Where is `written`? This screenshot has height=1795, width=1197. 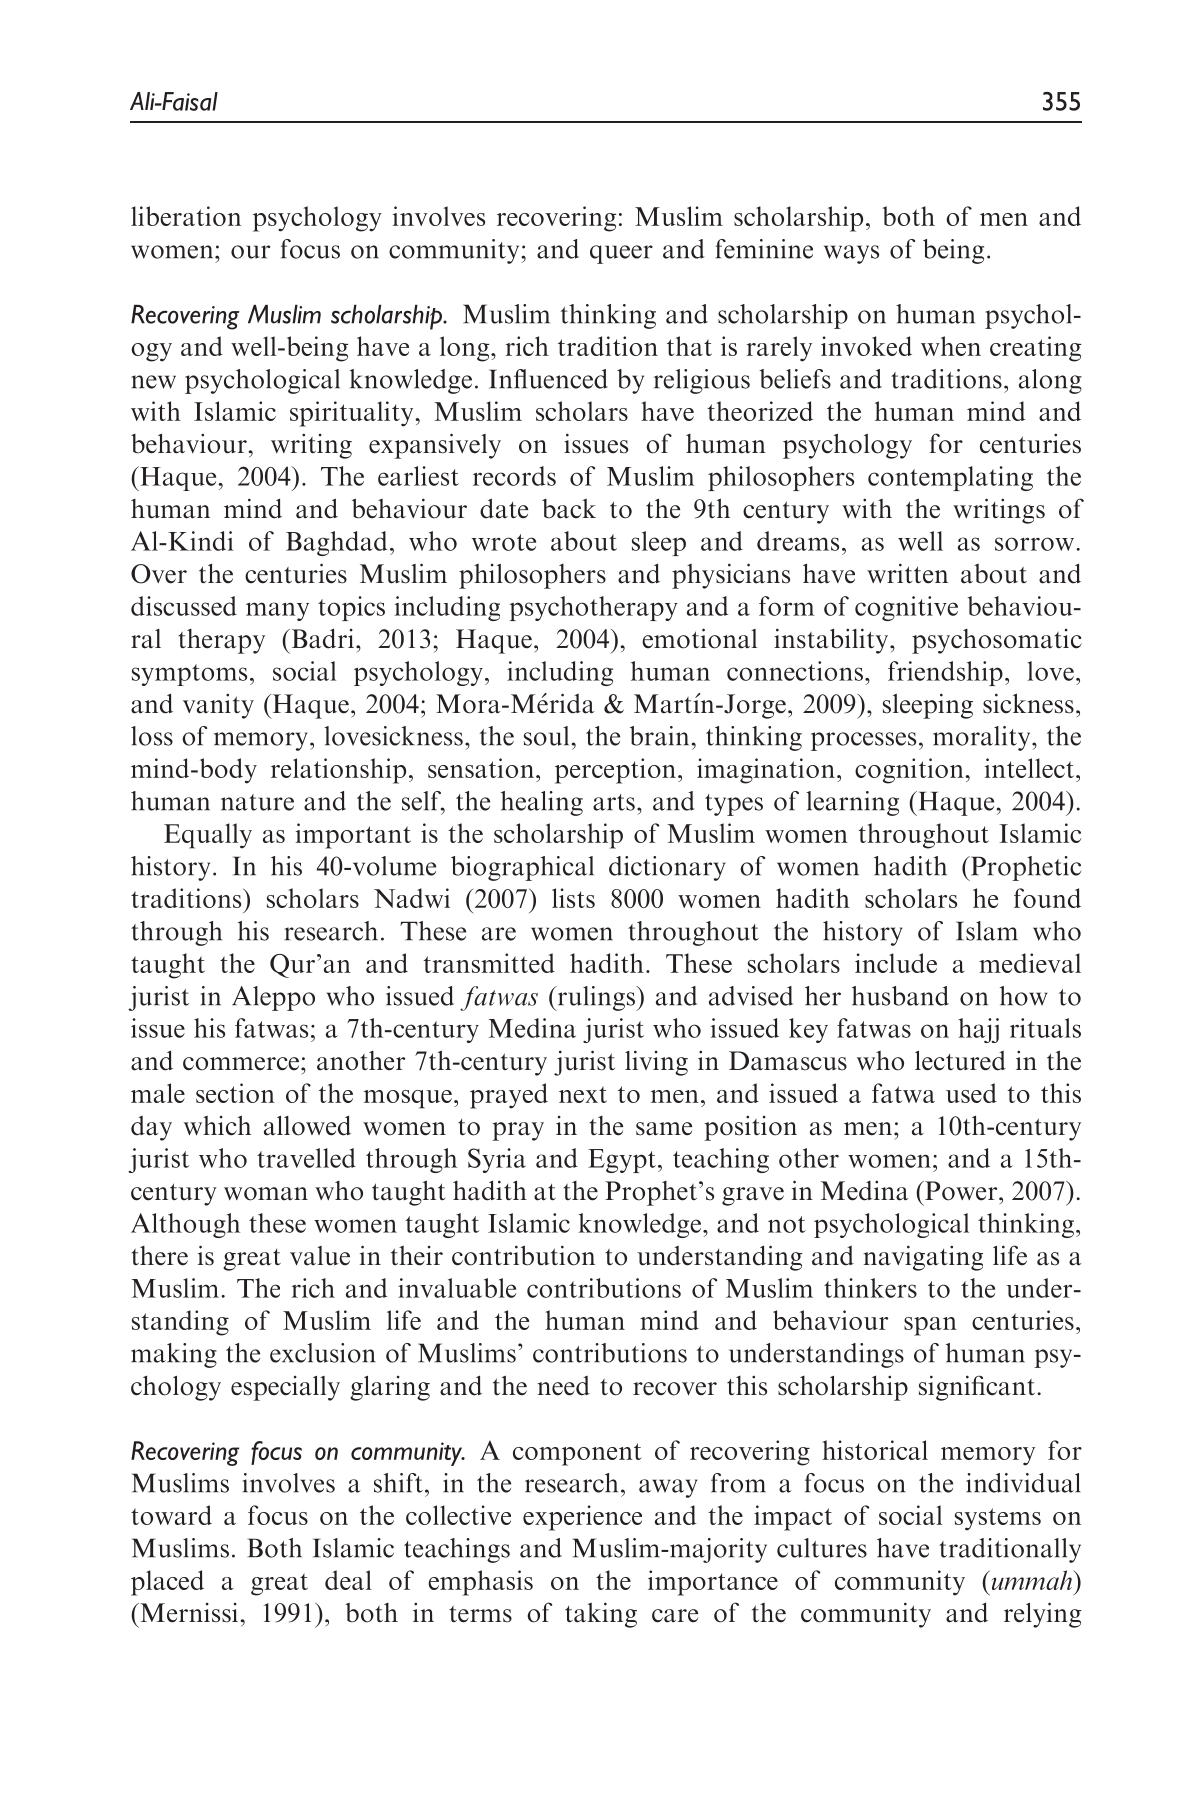 written is located at coordinates (907, 573).
